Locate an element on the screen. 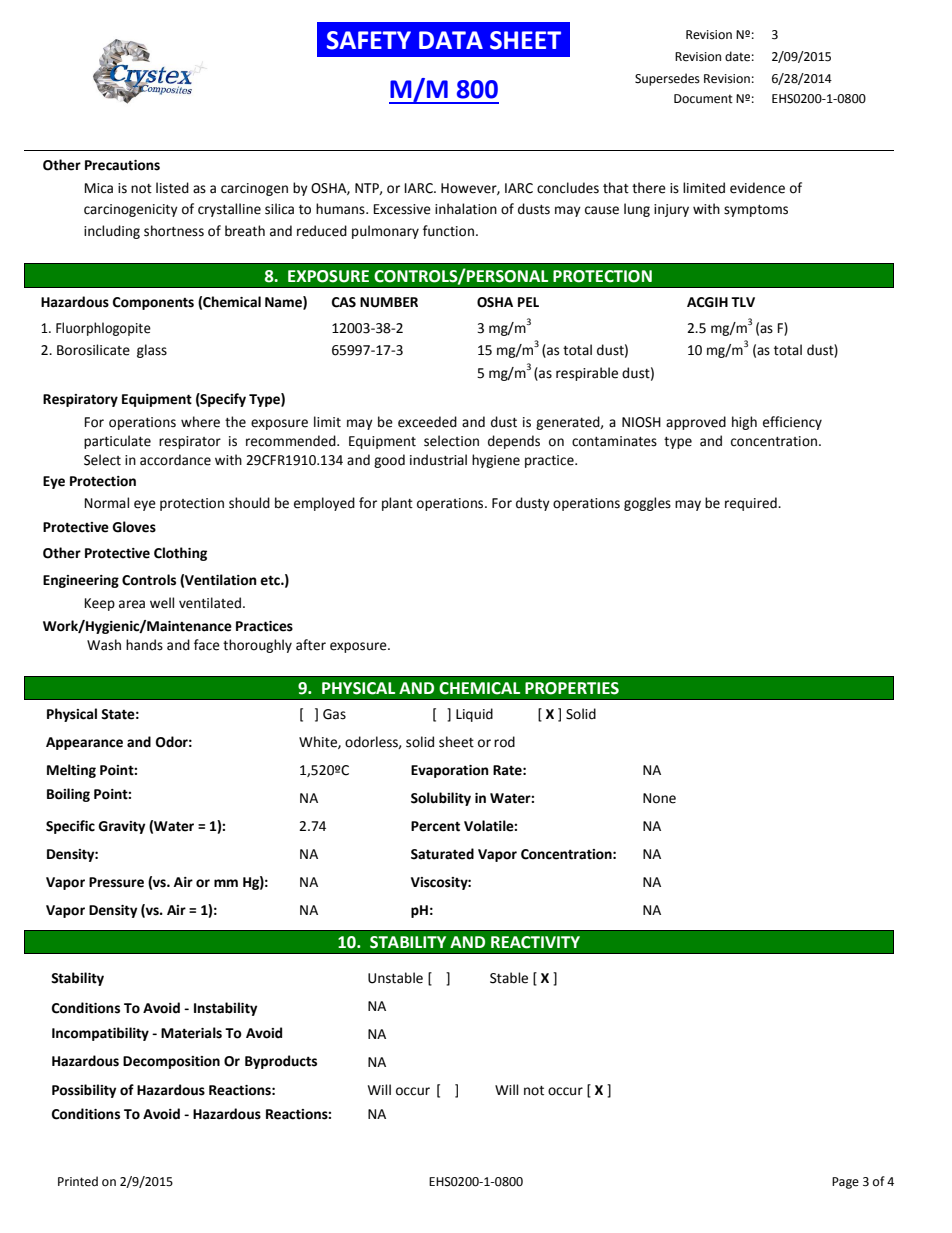 The height and width of the screenshot is (1233, 952). glass is located at coordinates (152, 351).
